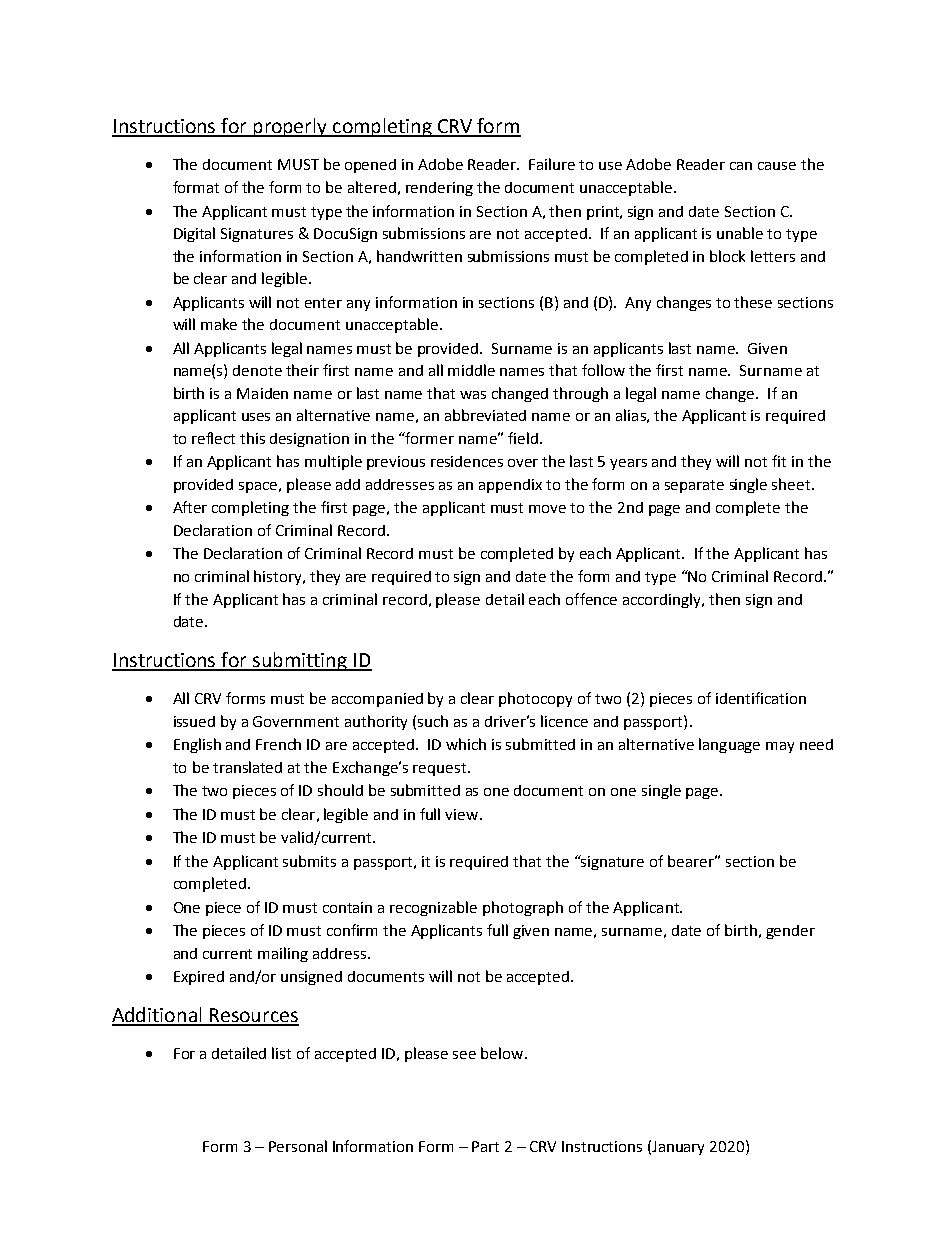  I want to click on identification, so click(761, 698).
